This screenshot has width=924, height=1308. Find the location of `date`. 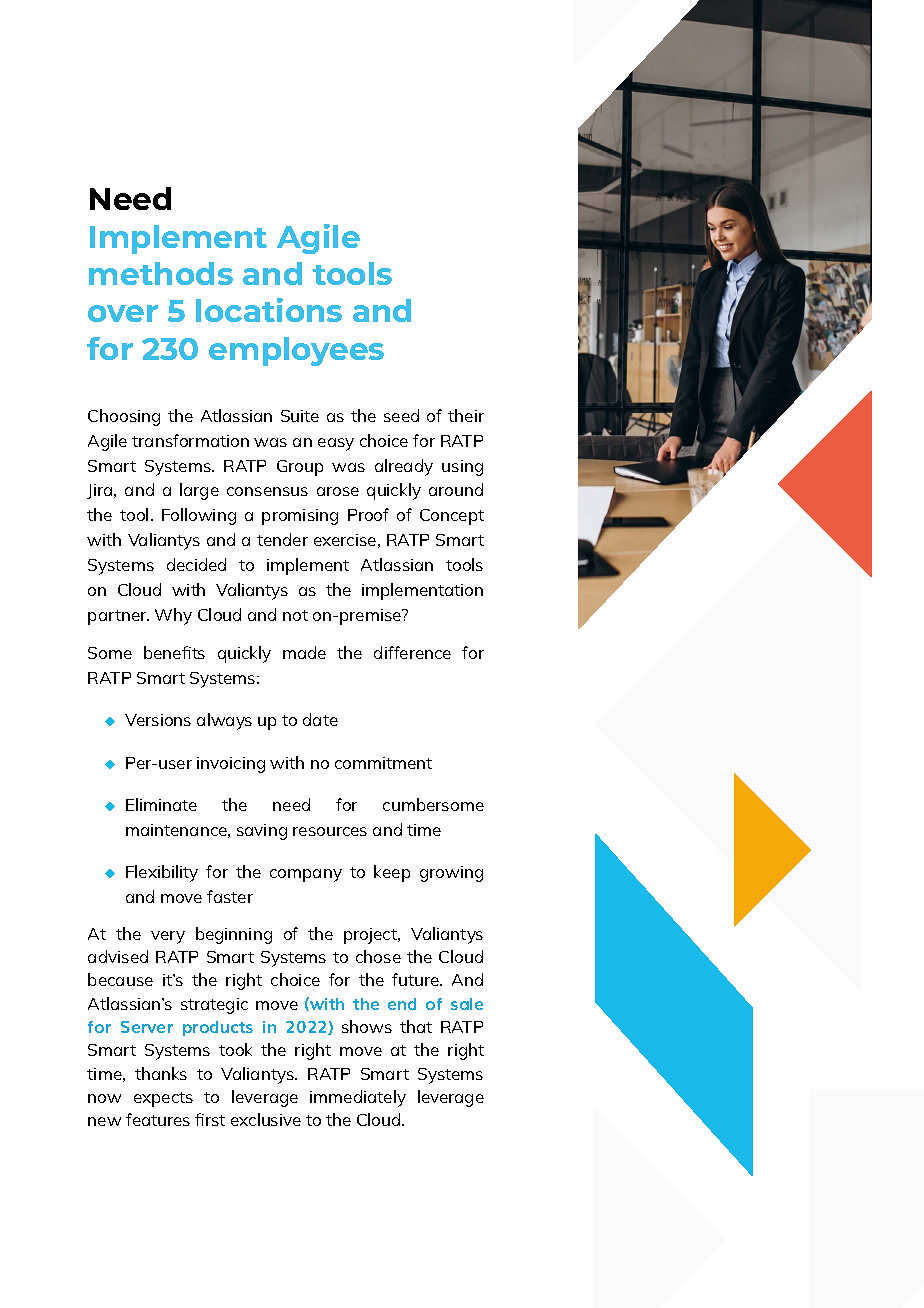

date is located at coordinates (320, 719).
